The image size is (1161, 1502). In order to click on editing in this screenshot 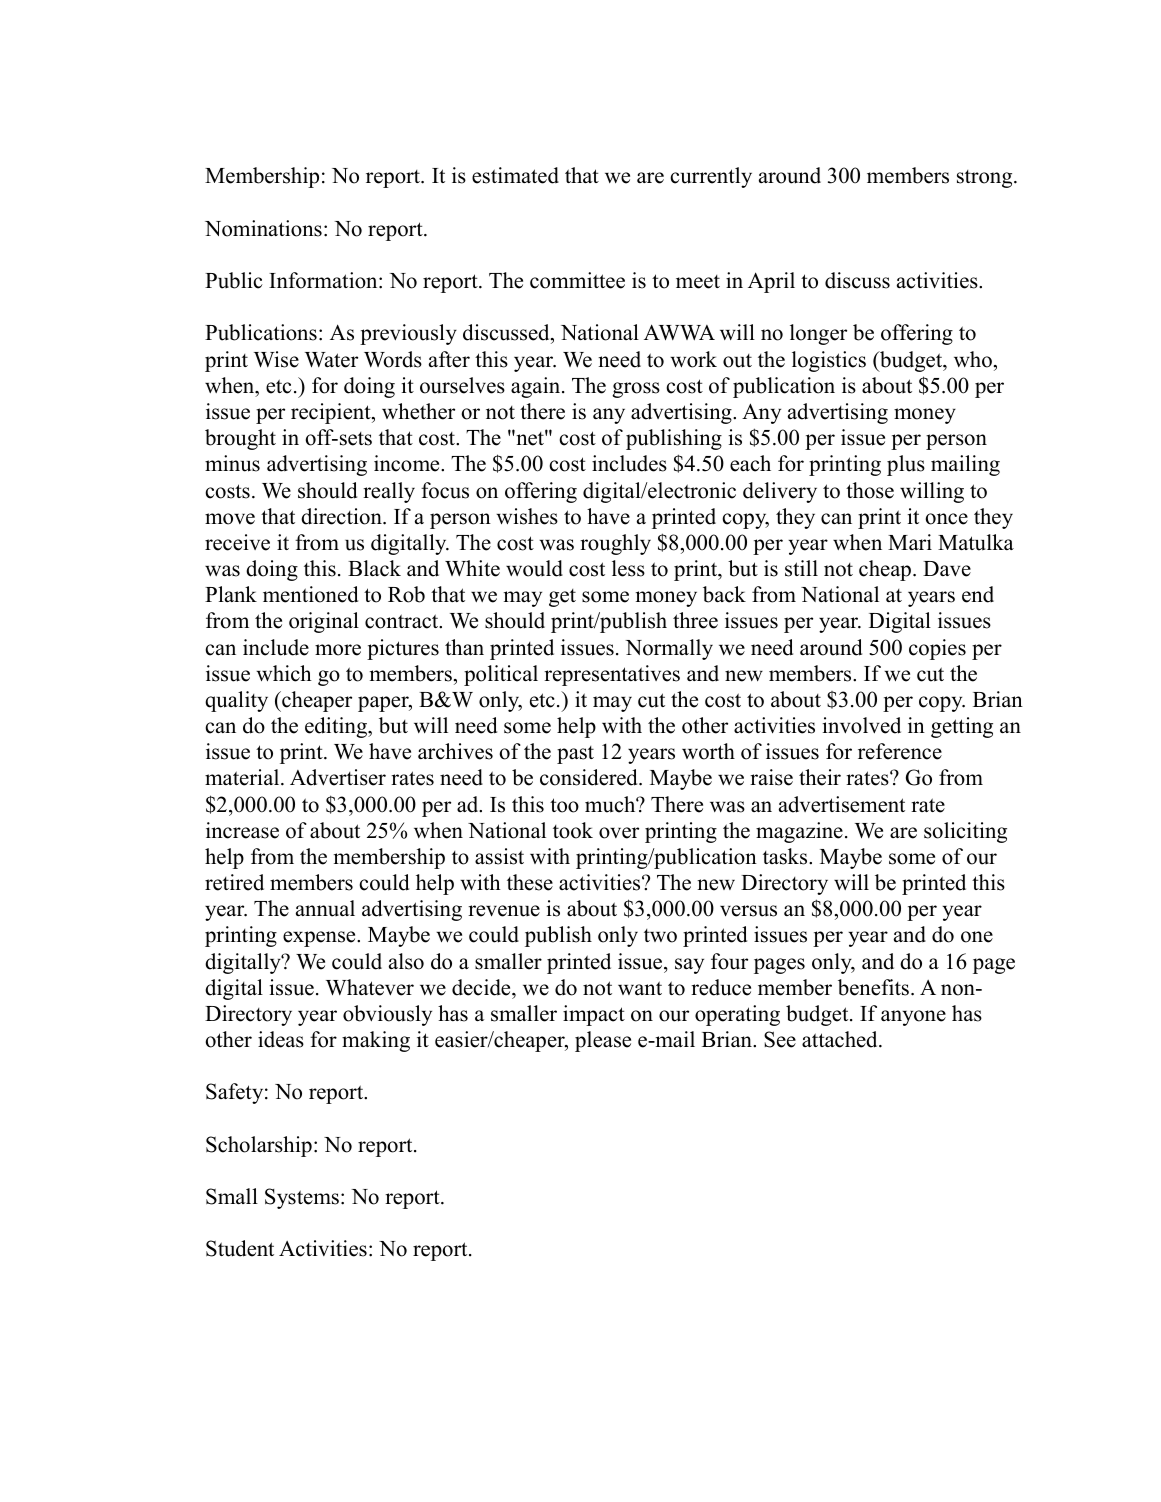, I will do `click(337, 727)`.
